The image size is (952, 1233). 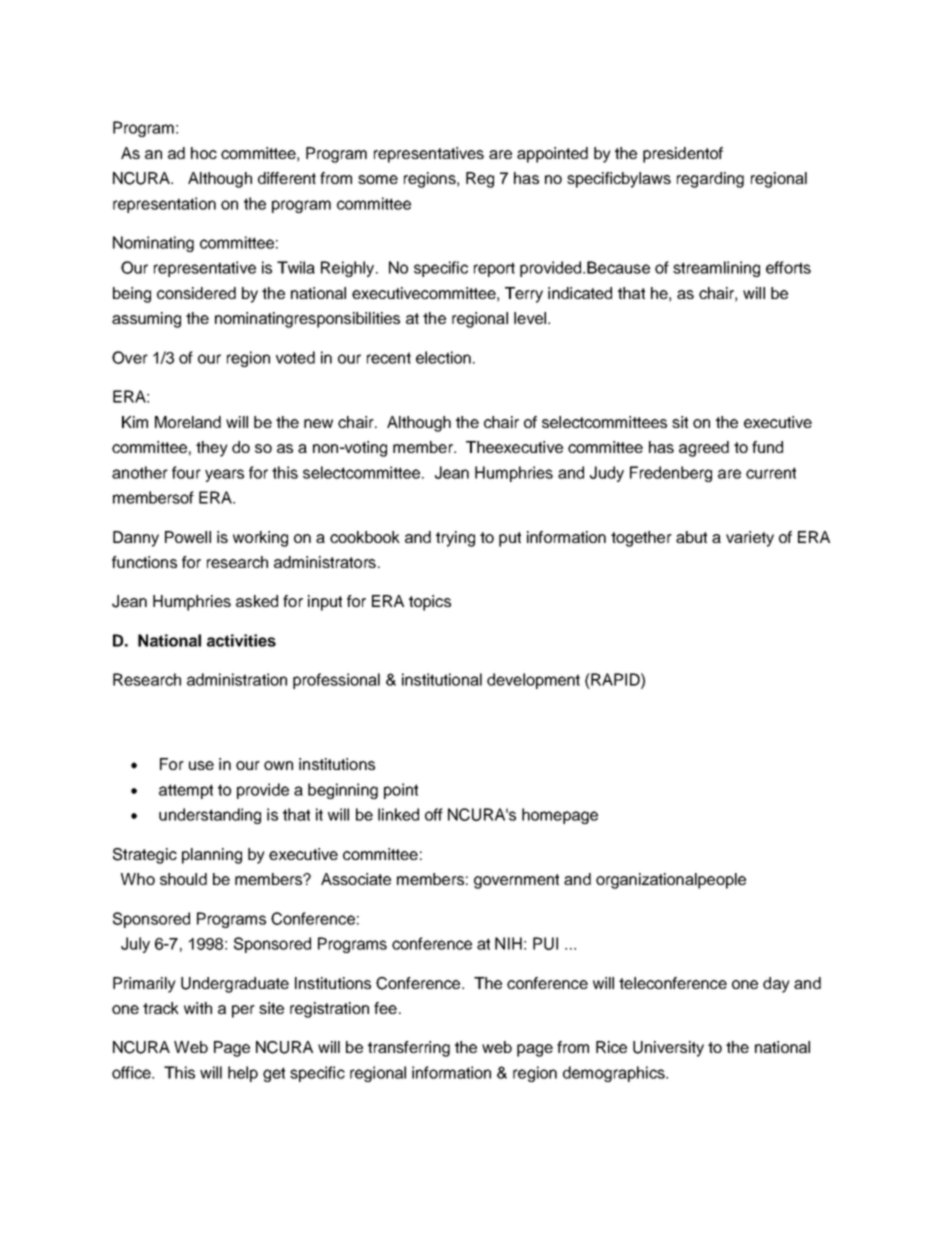 What do you see at coordinates (241, 640) in the screenshot?
I see `activities` at bounding box center [241, 640].
